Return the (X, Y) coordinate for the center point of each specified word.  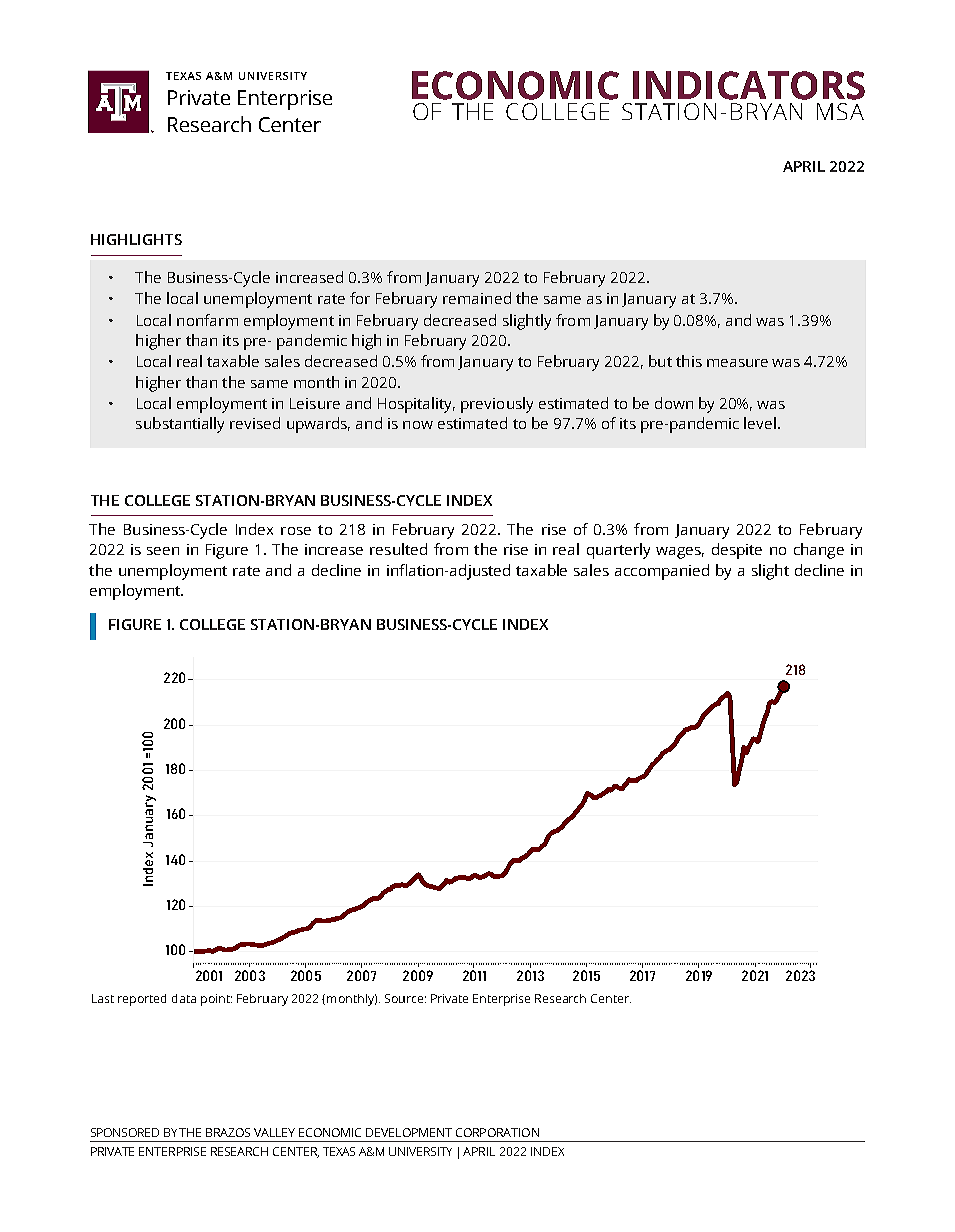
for (360, 298)
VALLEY (274, 1132)
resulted (398, 549)
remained (477, 298)
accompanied (662, 572)
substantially (180, 425)
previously (497, 405)
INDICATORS (749, 85)
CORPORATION (497, 1132)
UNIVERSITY (420, 1151)
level (760, 423)
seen (163, 551)
